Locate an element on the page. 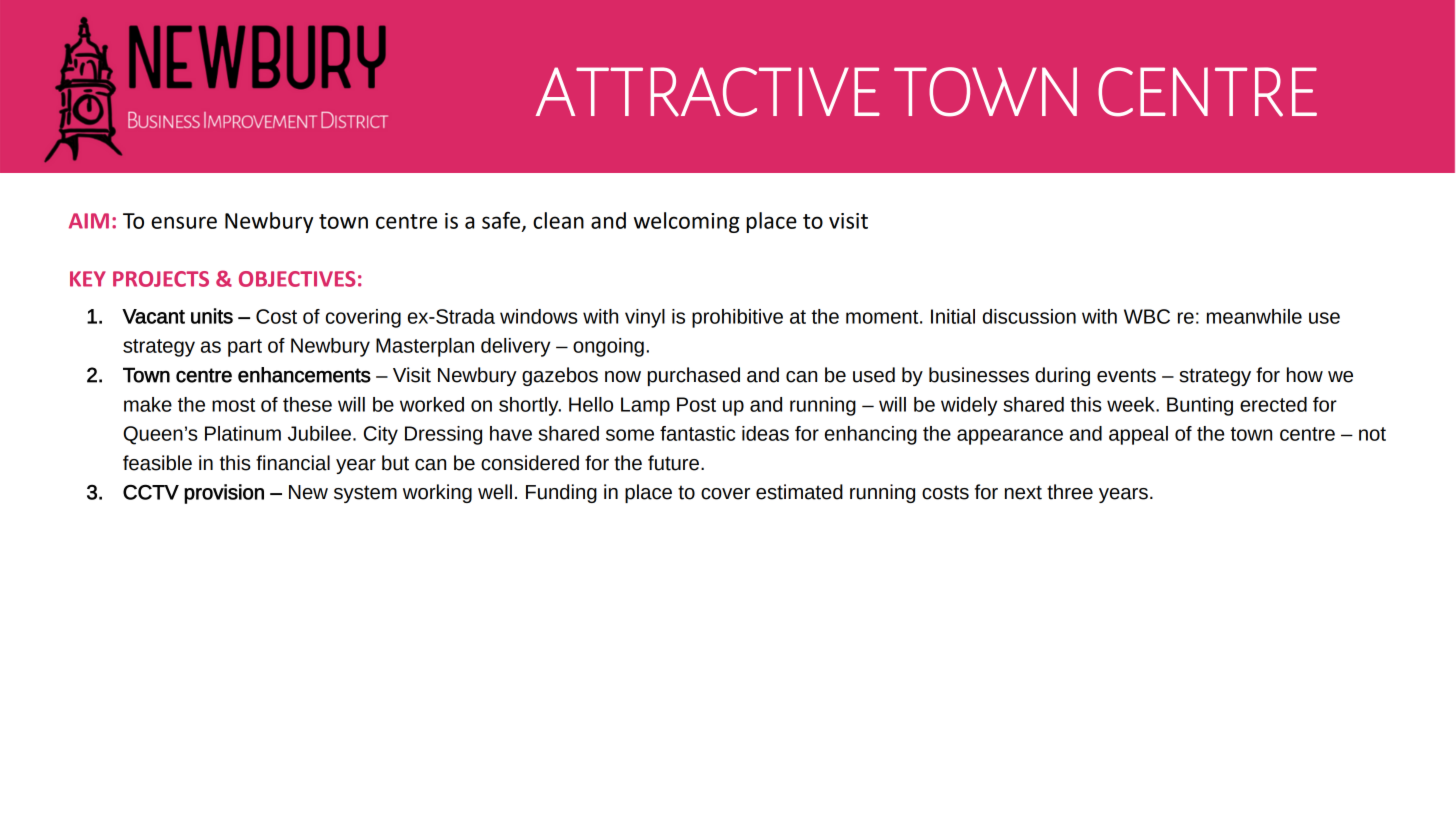 Image resolution: width=1456 pixels, height=819 pixels. ATTRACTIVE is located at coordinates (708, 92).
